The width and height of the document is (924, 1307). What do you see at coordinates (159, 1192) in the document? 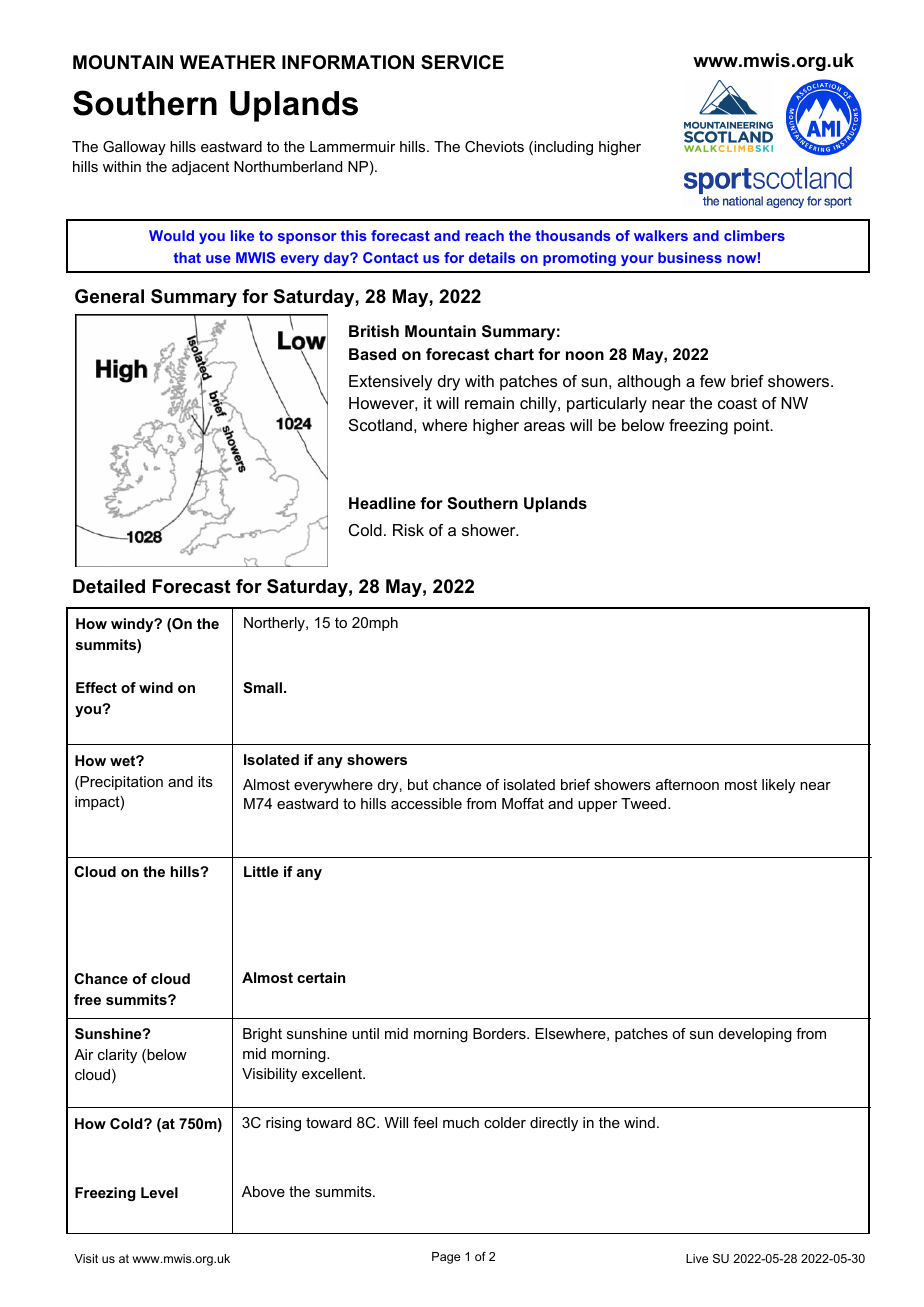
I see `Level` at bounding box center [159, 1192].
